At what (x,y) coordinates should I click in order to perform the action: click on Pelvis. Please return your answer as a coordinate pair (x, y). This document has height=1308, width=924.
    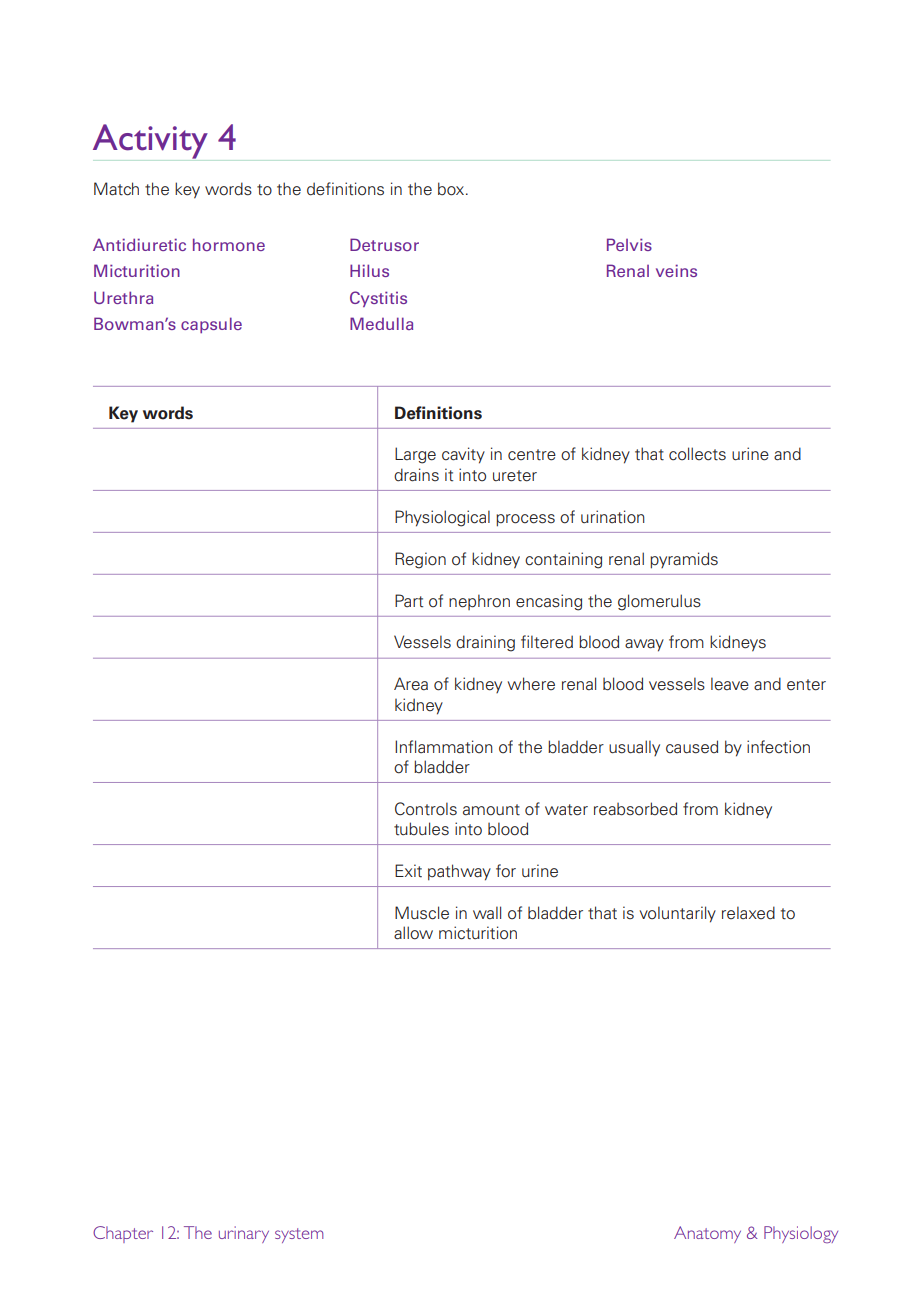
    Looking at the image, I should click on (629, 244).
